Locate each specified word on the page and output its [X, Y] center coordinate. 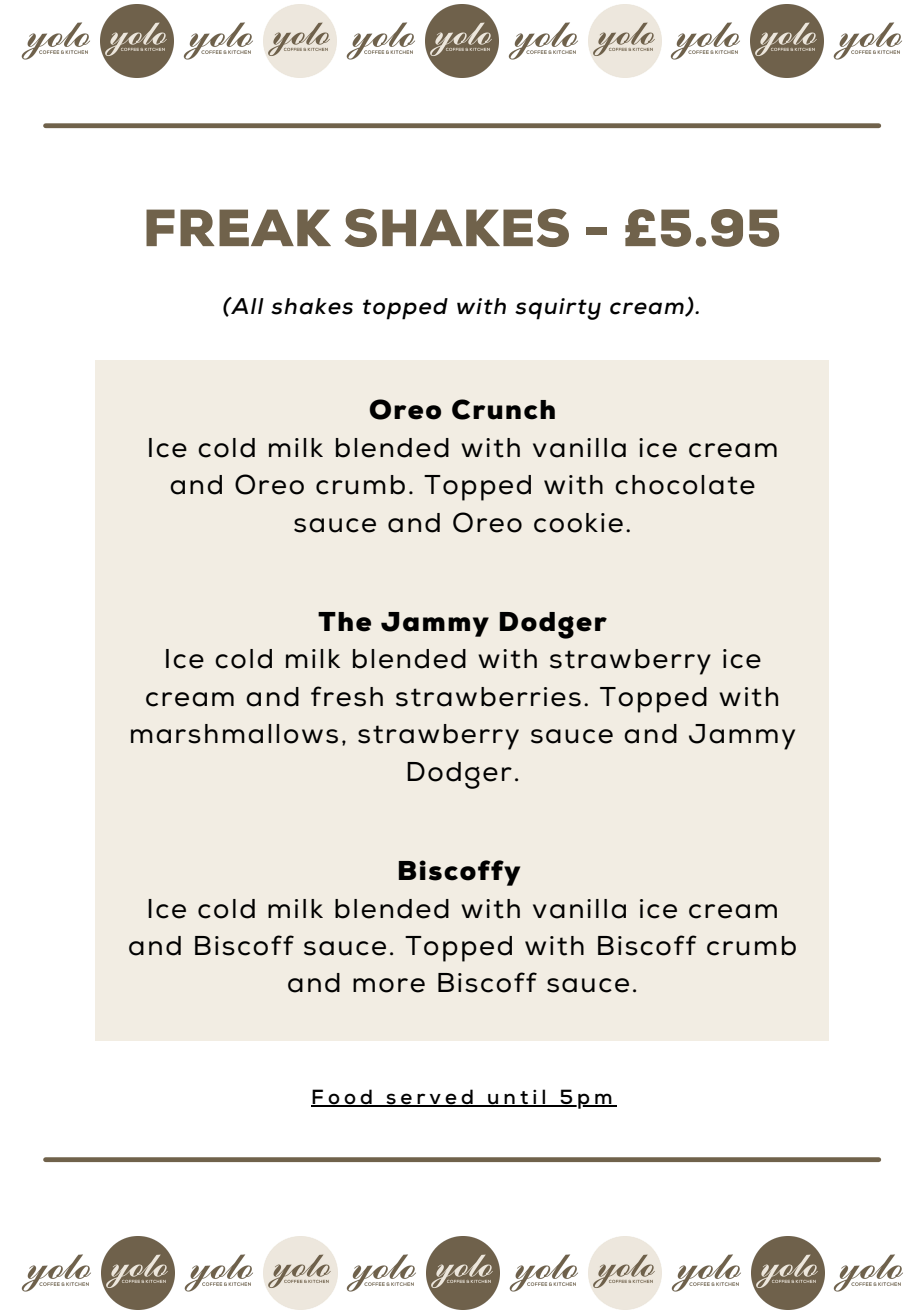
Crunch [503, 409]
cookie [578, 523]
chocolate [685, 485]
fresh [347, 696]
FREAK [238, 227]
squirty [558, 309]
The [344, 622]
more [389, 985]
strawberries [488, 697]
